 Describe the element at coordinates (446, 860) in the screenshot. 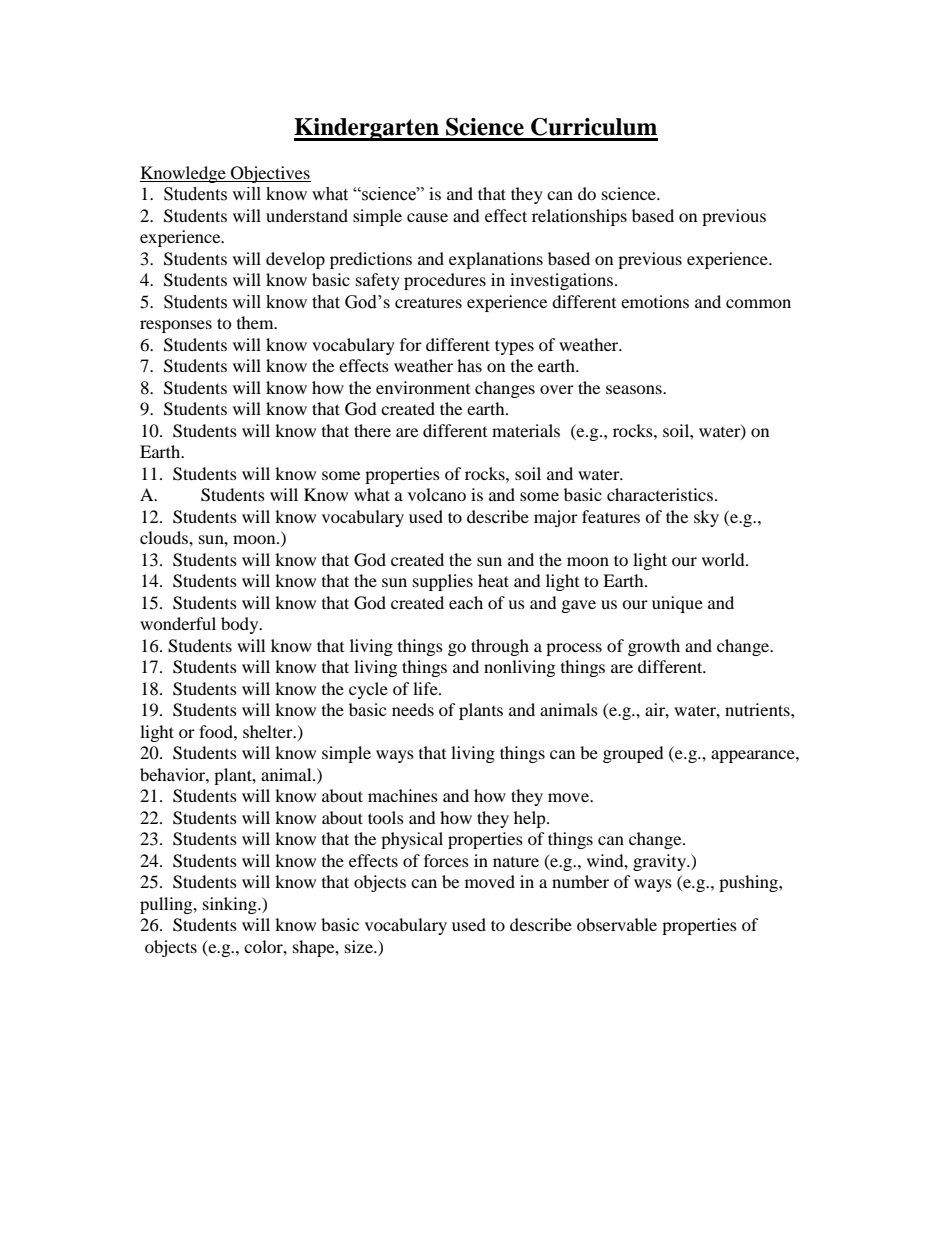

I see `forces` at that location.
